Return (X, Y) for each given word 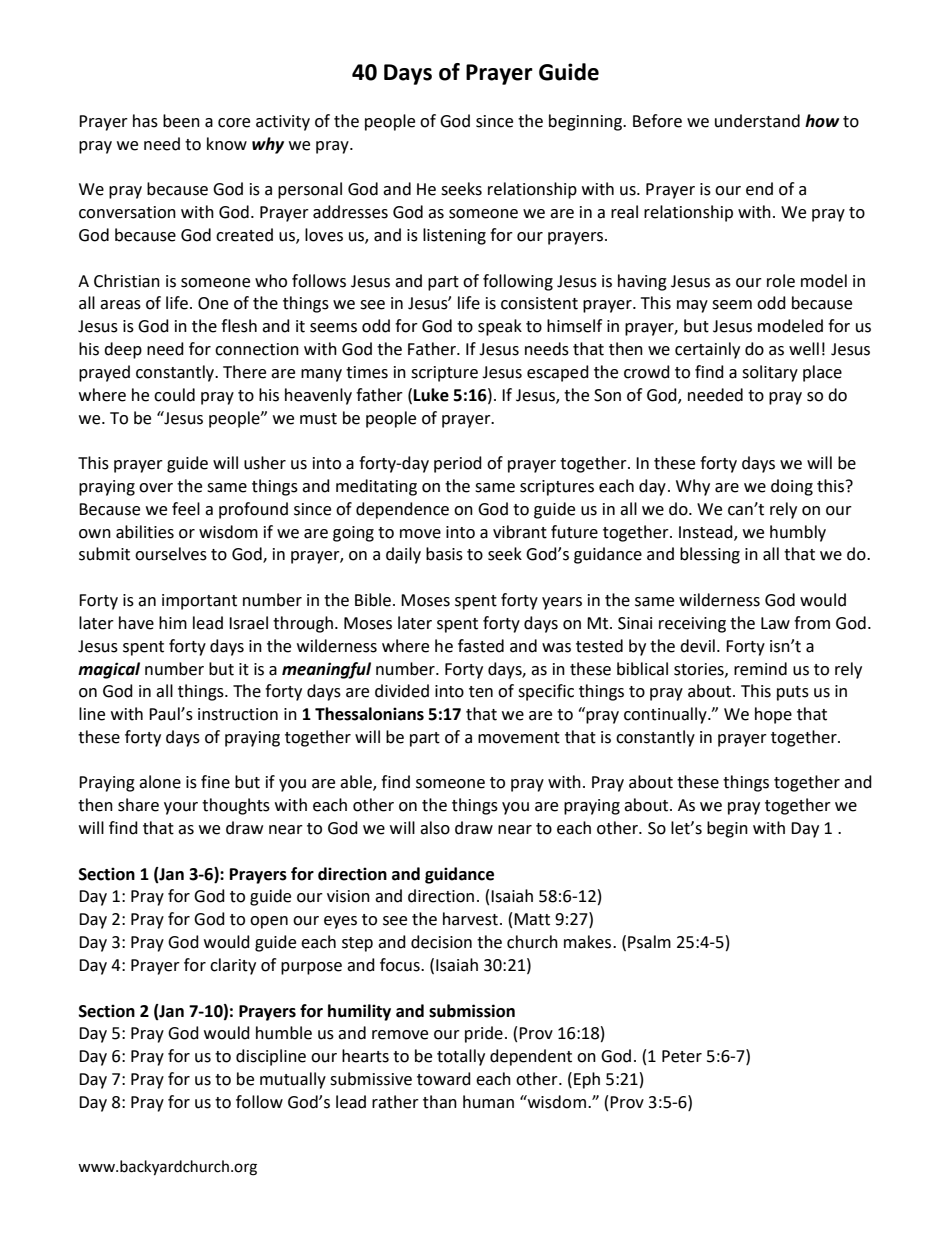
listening (454, 236)
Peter (682, 1056)
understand (757, 121)
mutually (293, 1080)
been (181, 121)
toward (444, 1079)
